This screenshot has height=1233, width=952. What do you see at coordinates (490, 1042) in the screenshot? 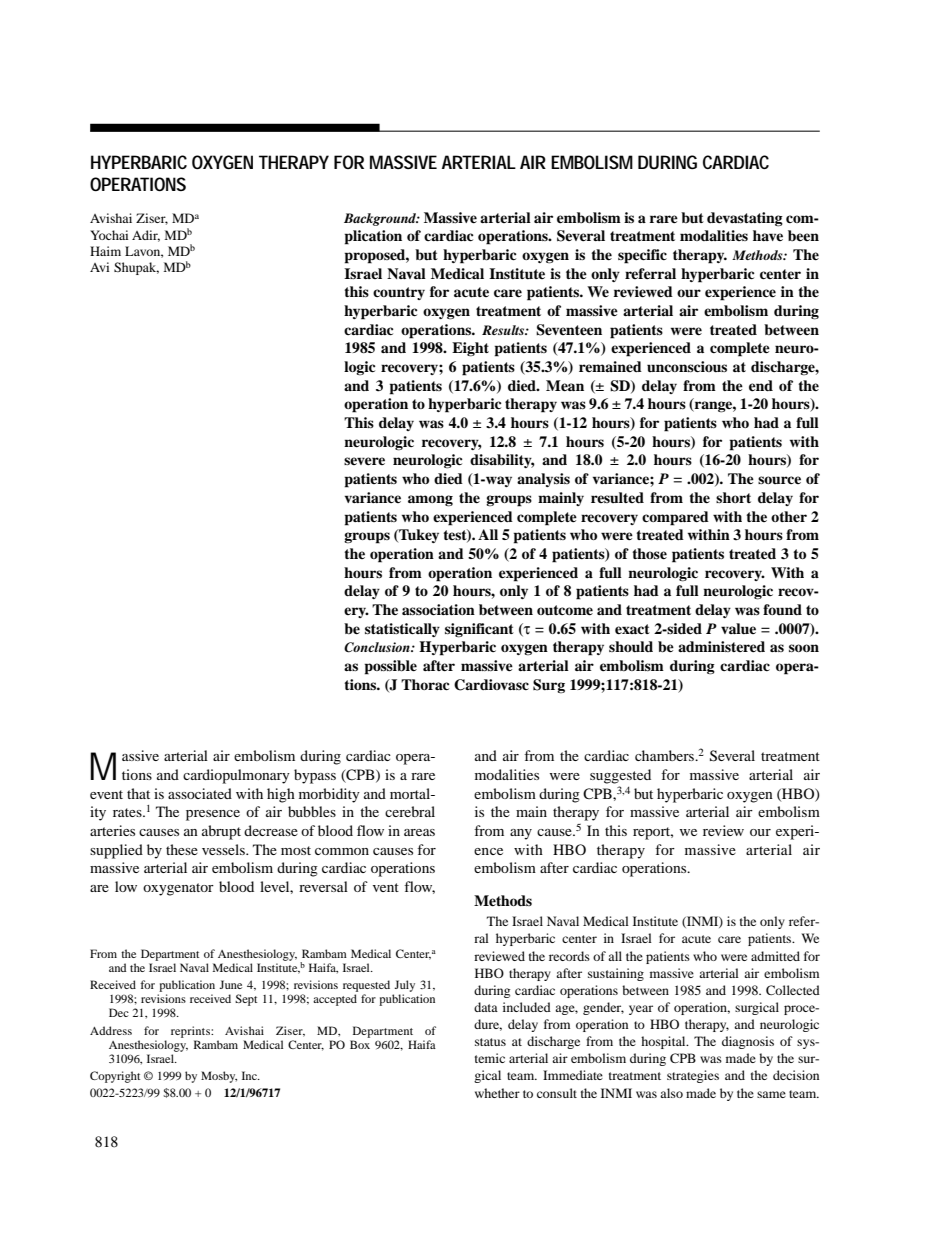
I see `status` at bounding box center [490, 1042].
